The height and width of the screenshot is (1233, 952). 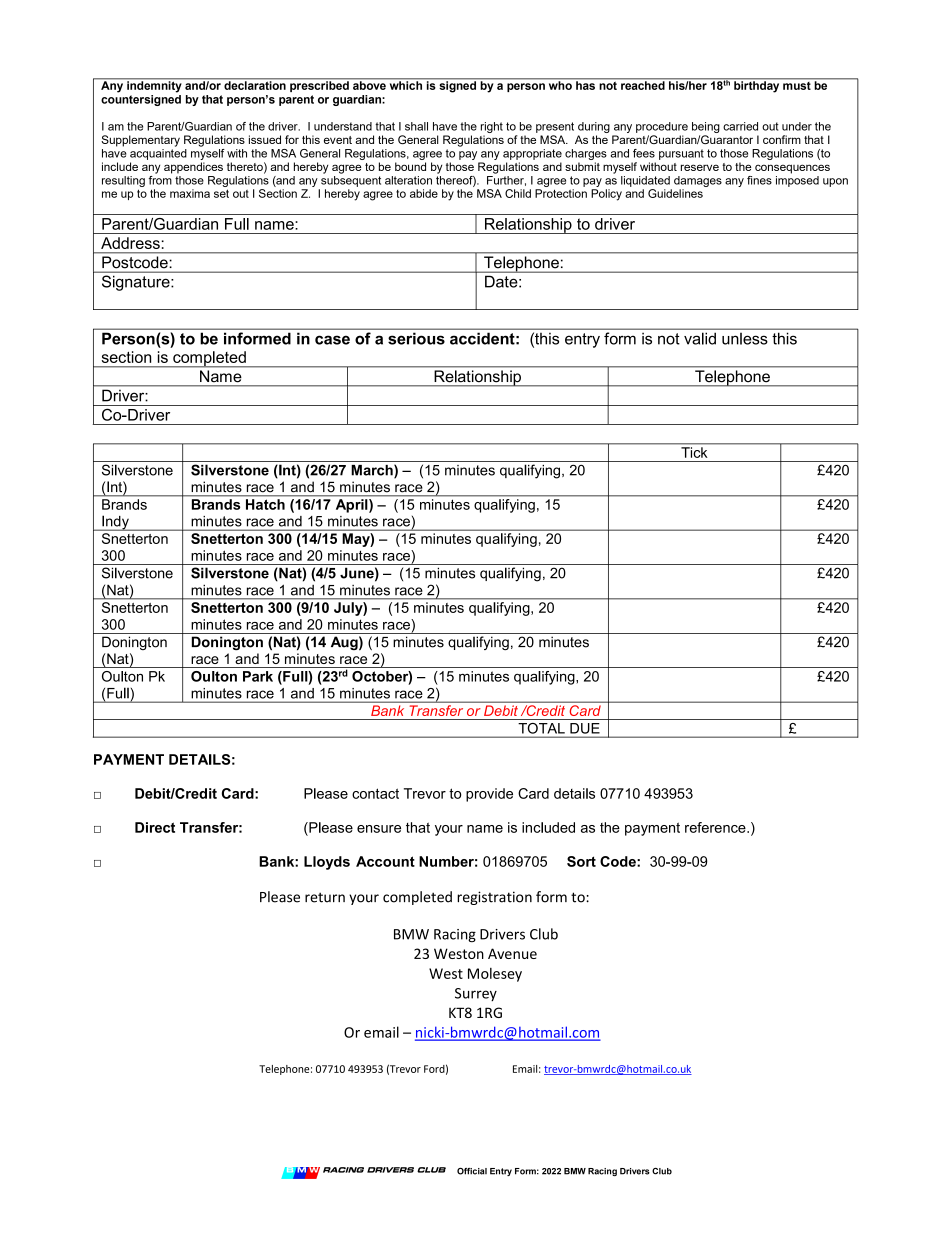 I want to click on Direct, so click(x=155, y=827).
